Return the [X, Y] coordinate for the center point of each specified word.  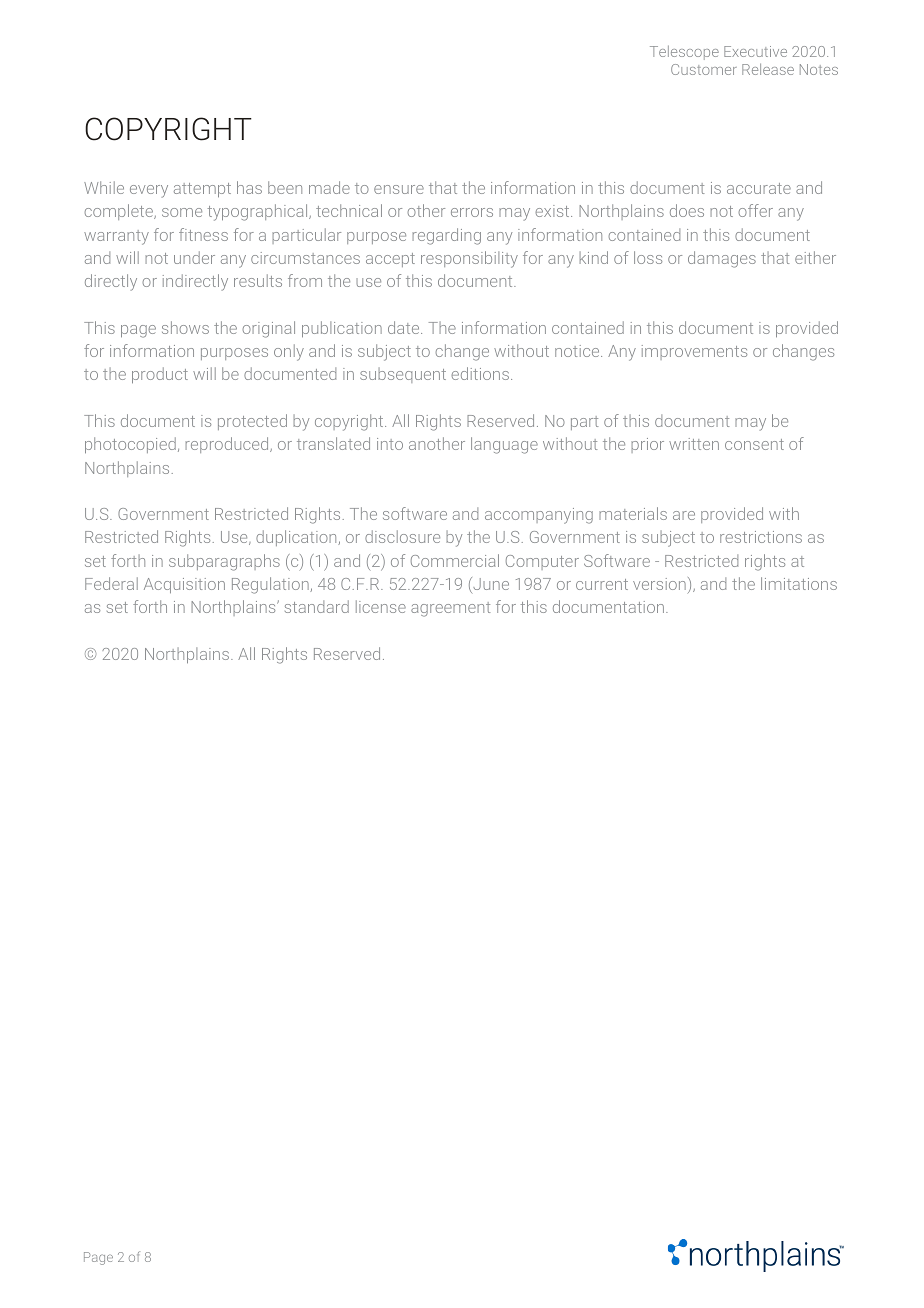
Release [768, 69]
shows [185, 327]
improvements [694, 352]
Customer [704, 69]
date [405, 327]
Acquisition [184, 585]
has [249, 187]
